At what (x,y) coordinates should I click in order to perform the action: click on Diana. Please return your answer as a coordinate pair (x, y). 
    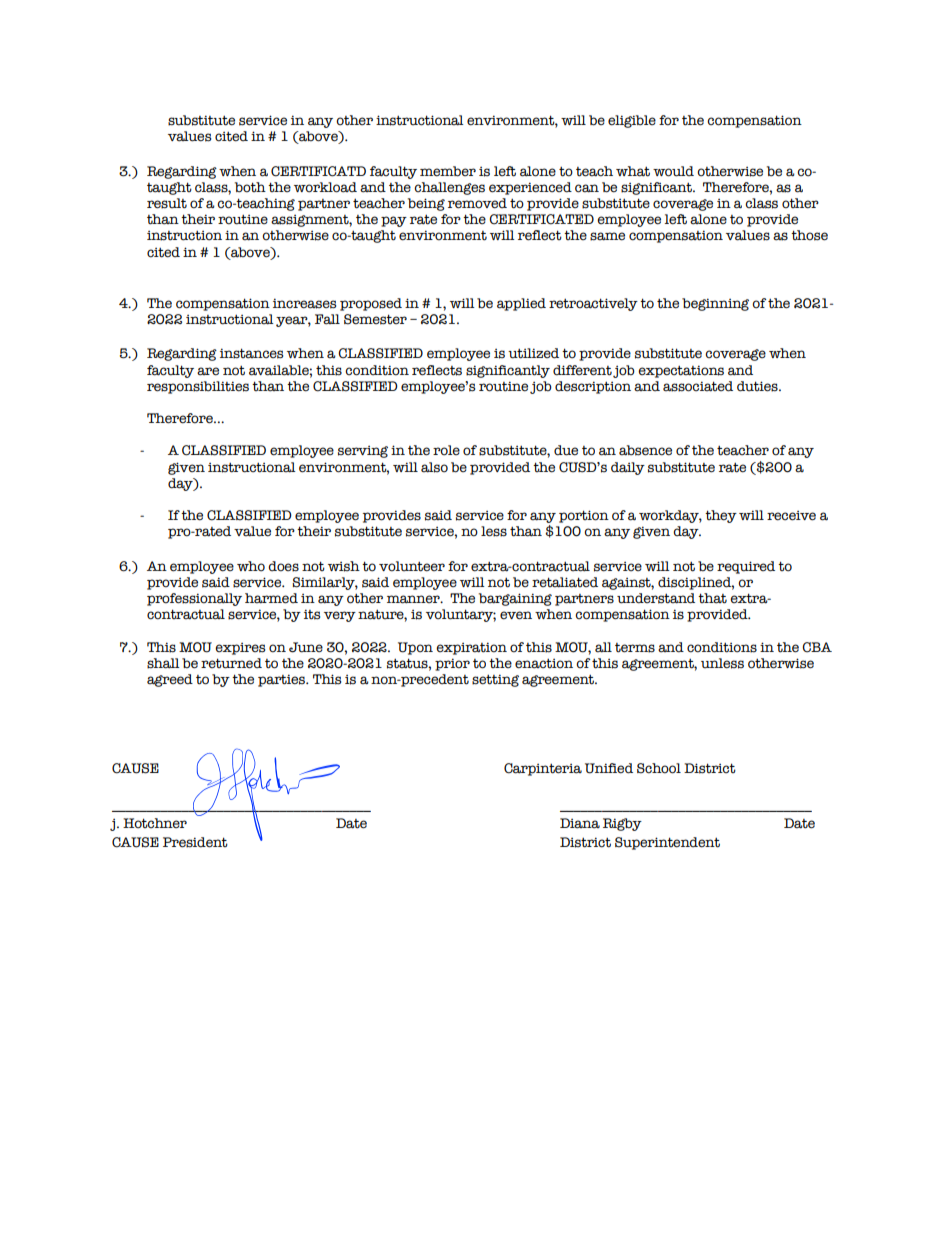
    Looking at the image, I should click on (580, 823).
